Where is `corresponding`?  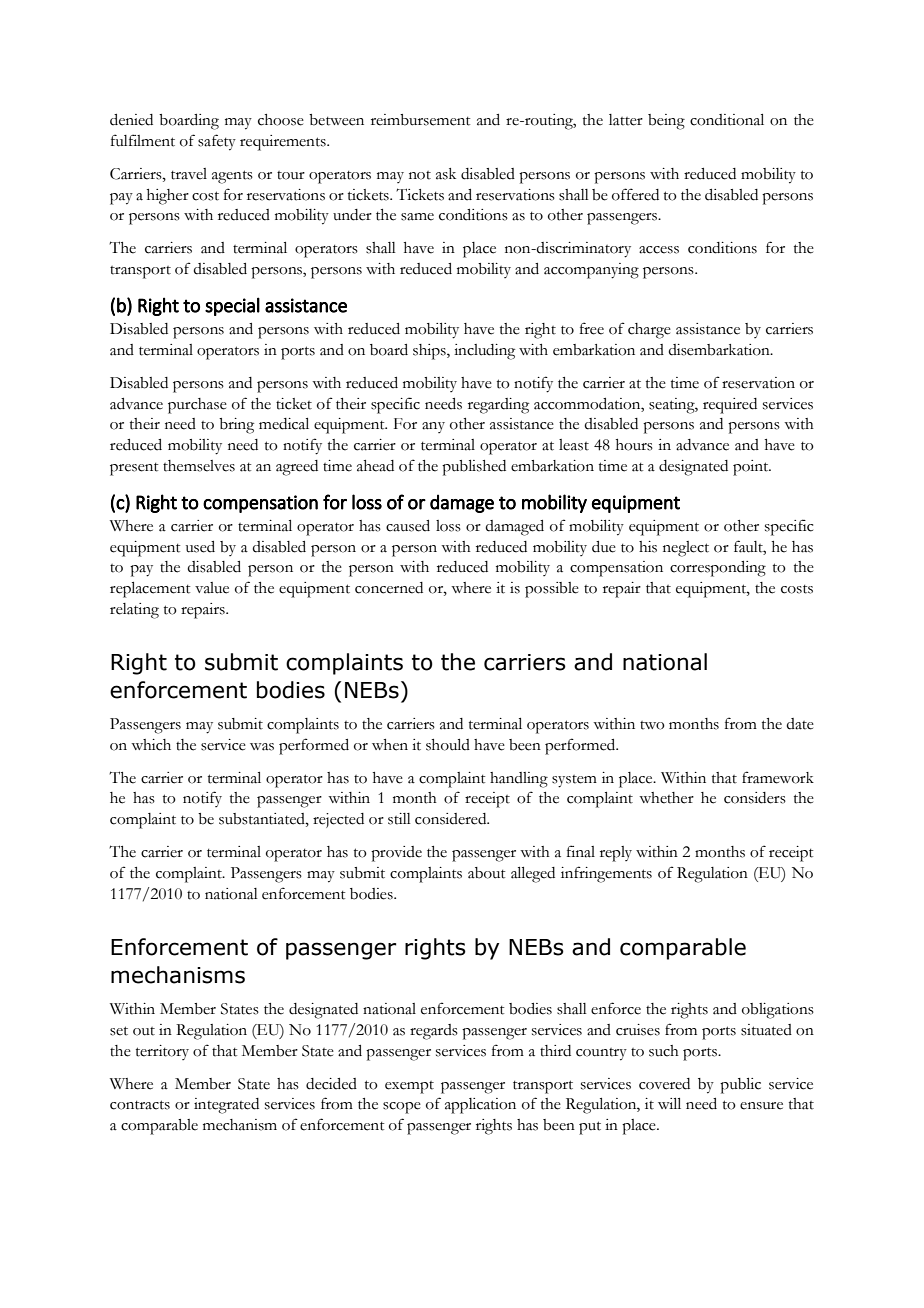
corresponding is located at coordinates (718, 569).
